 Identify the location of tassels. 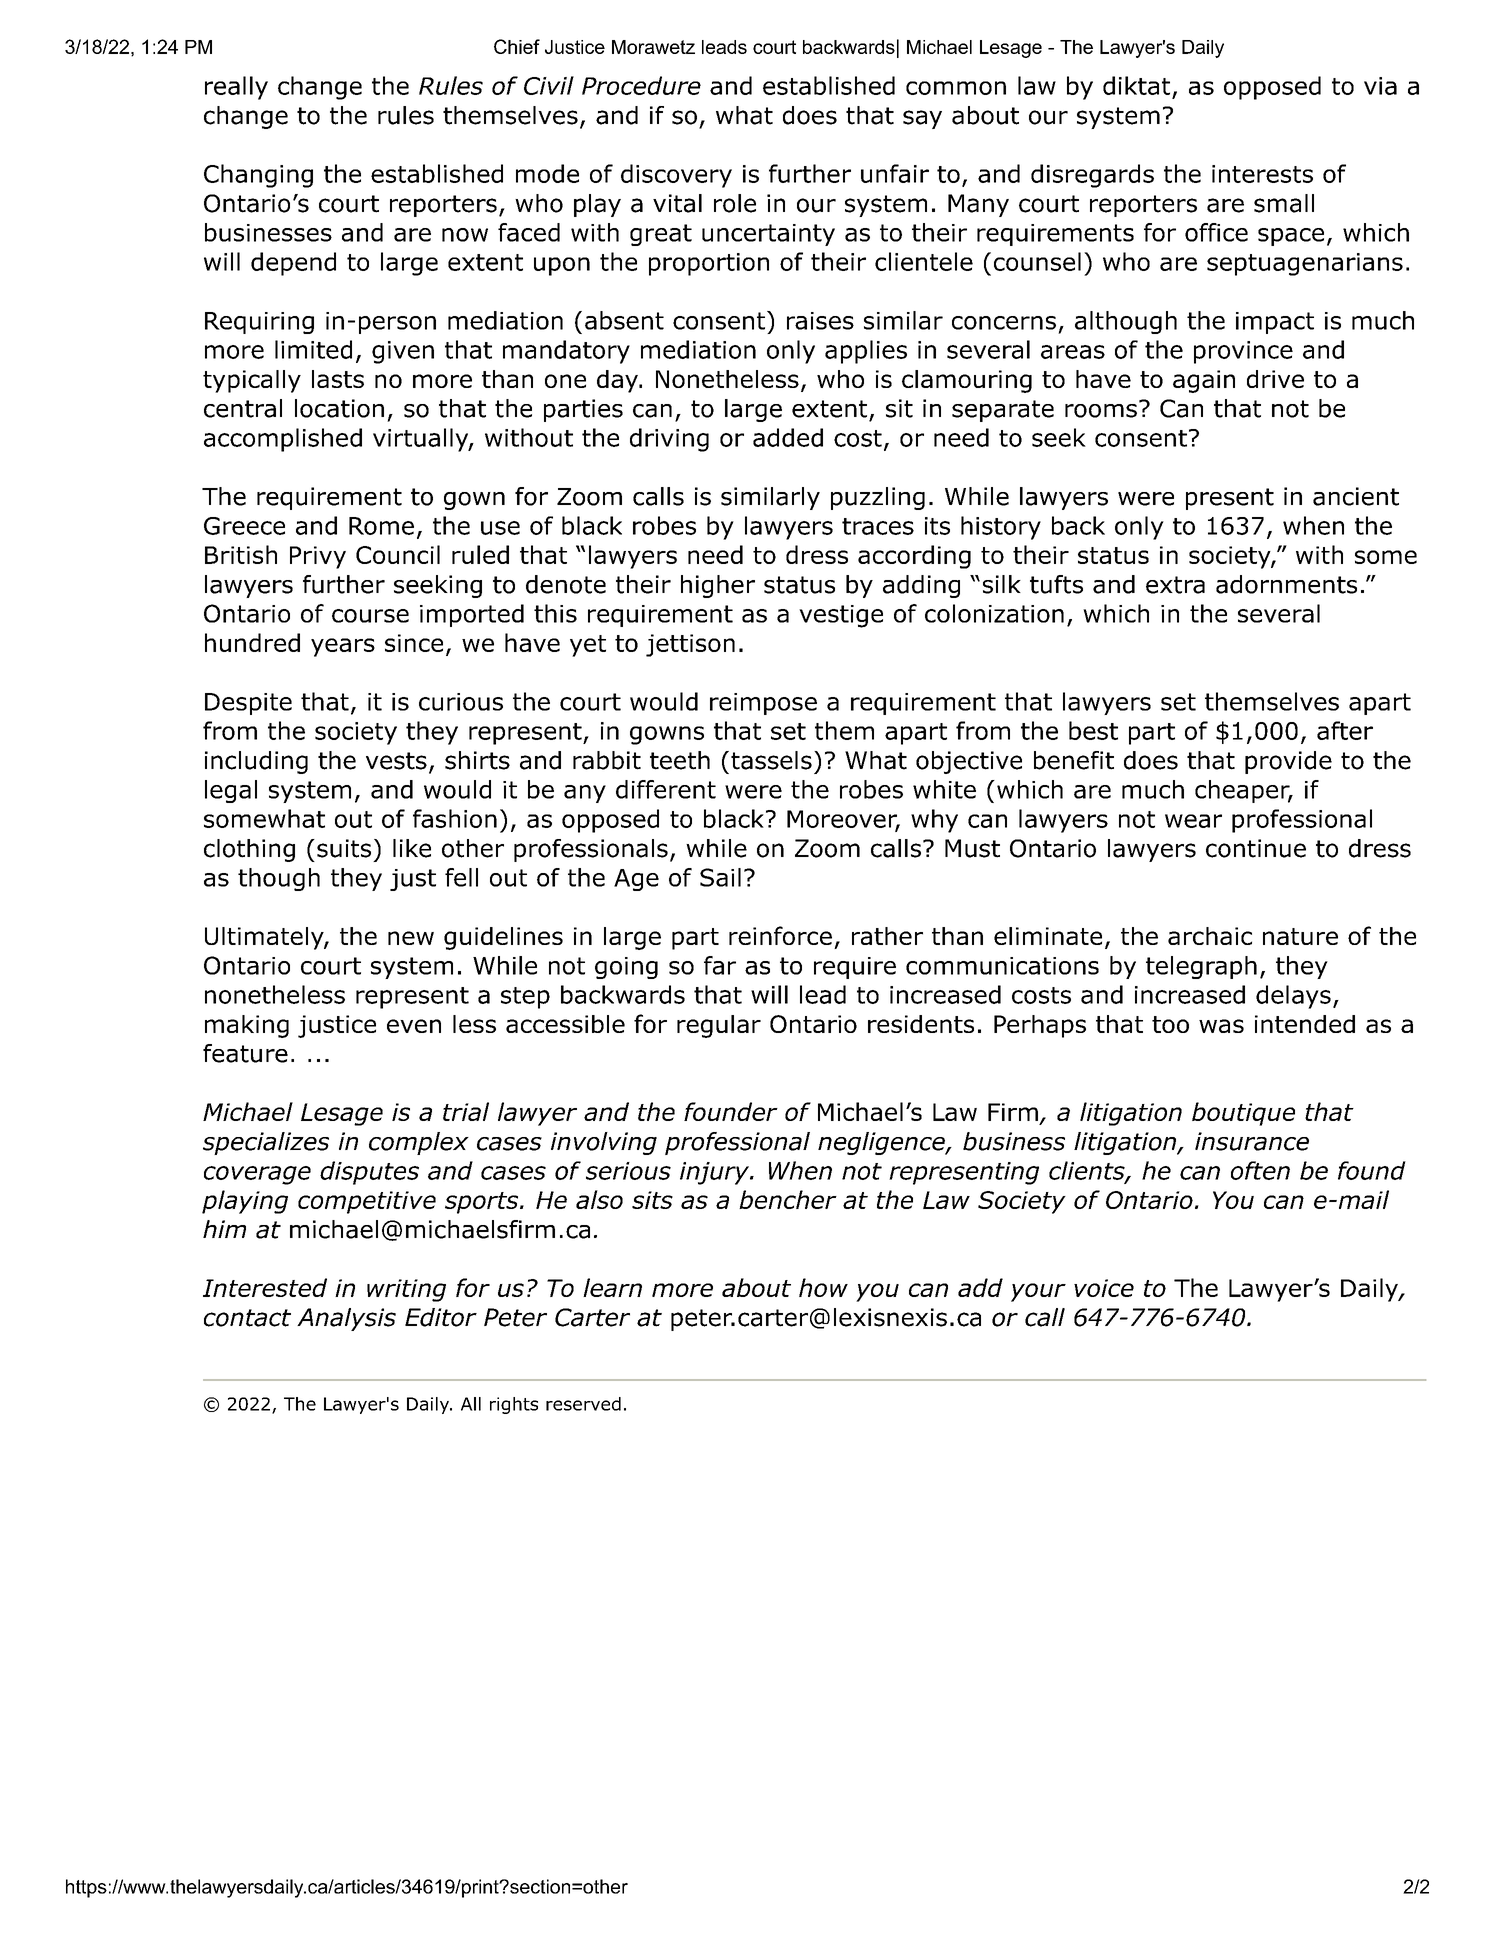
(771, 760).
